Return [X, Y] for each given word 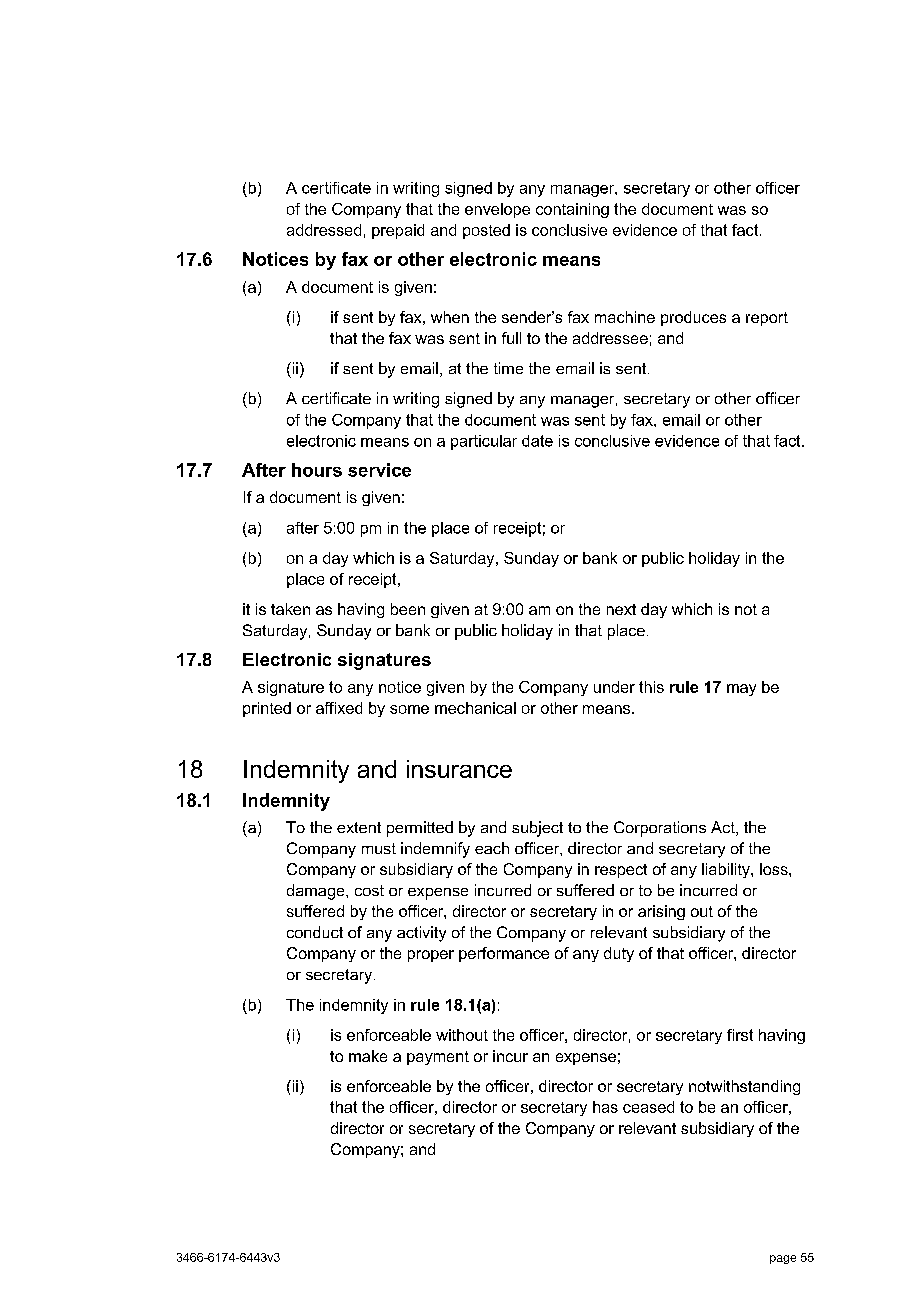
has [605, 1107]
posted [486, 231]
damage [317, 892]
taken [290, 609]
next [621, 609]
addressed [324, 230]
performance [504, 954]
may [741, 690]
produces [693, 318]
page [783, 1259]
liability [727, 870]
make [368, 1056]
